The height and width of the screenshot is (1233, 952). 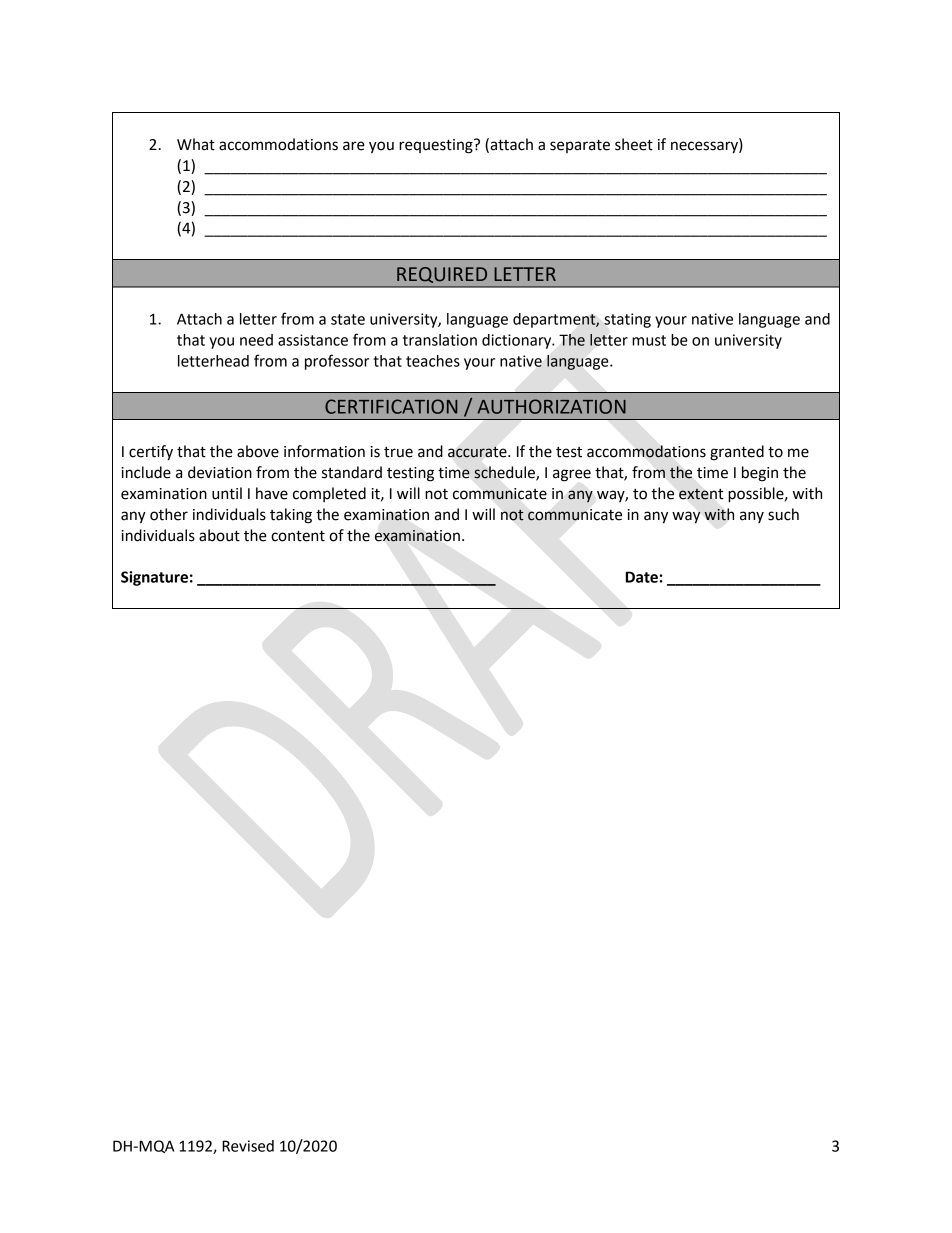 I want to click on Date, so click(x=642, y=577).
